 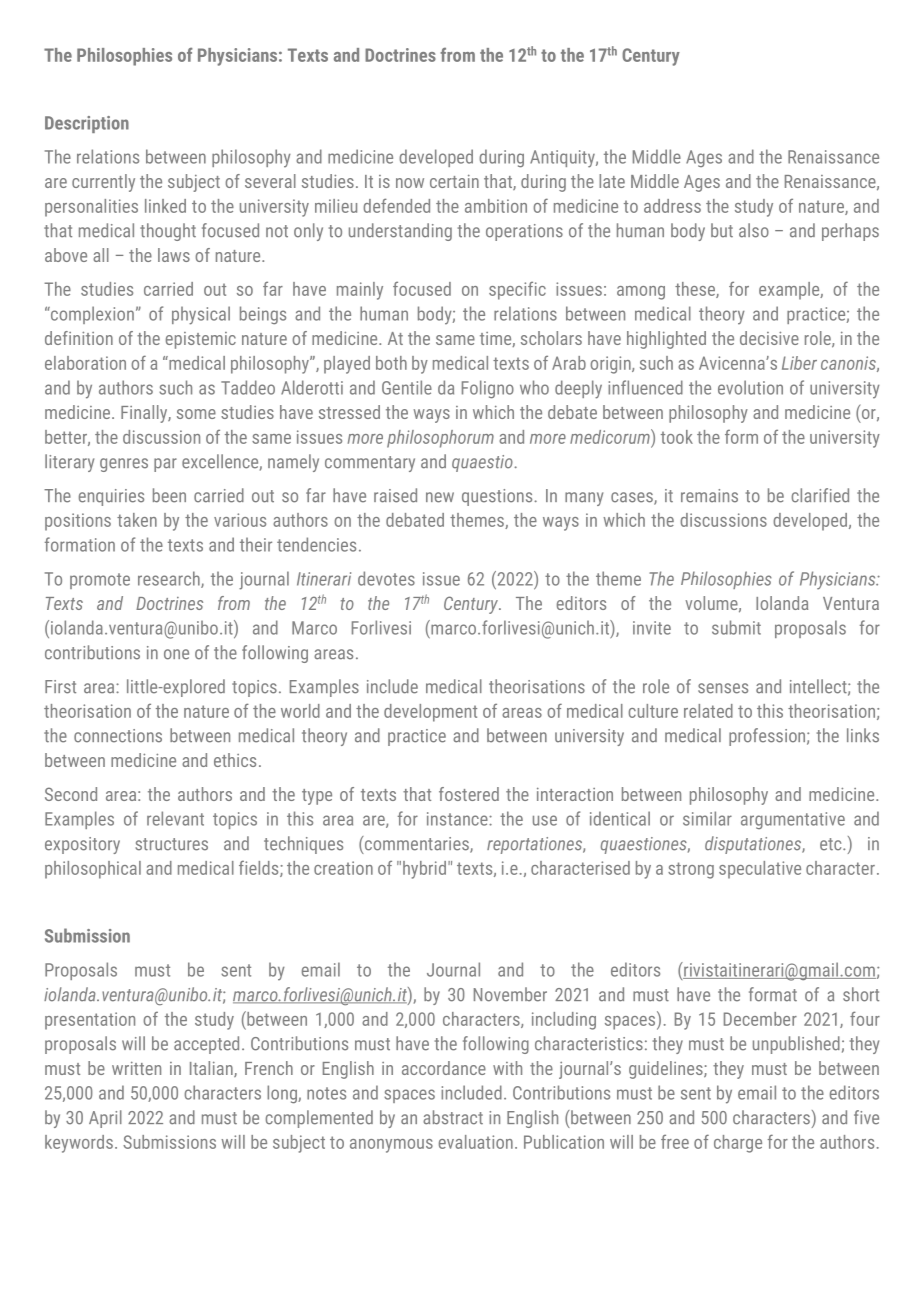 What do you see at coordinates (170, 579) in the screenshot?
I see `research` at bounding box center [170, 579].
